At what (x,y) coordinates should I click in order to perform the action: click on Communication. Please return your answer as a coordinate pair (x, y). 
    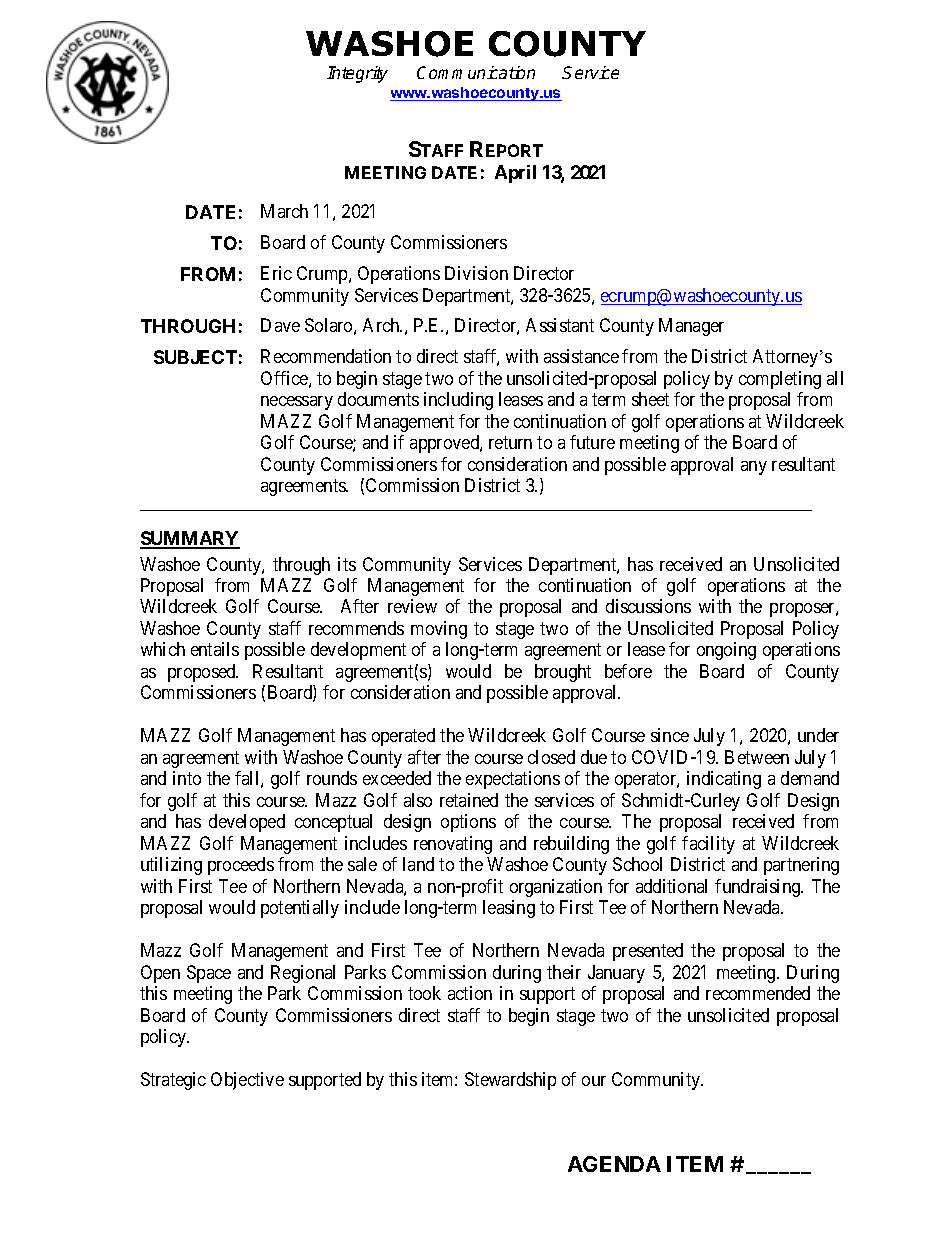
    Looking at the image, I should click on (476, 72).
